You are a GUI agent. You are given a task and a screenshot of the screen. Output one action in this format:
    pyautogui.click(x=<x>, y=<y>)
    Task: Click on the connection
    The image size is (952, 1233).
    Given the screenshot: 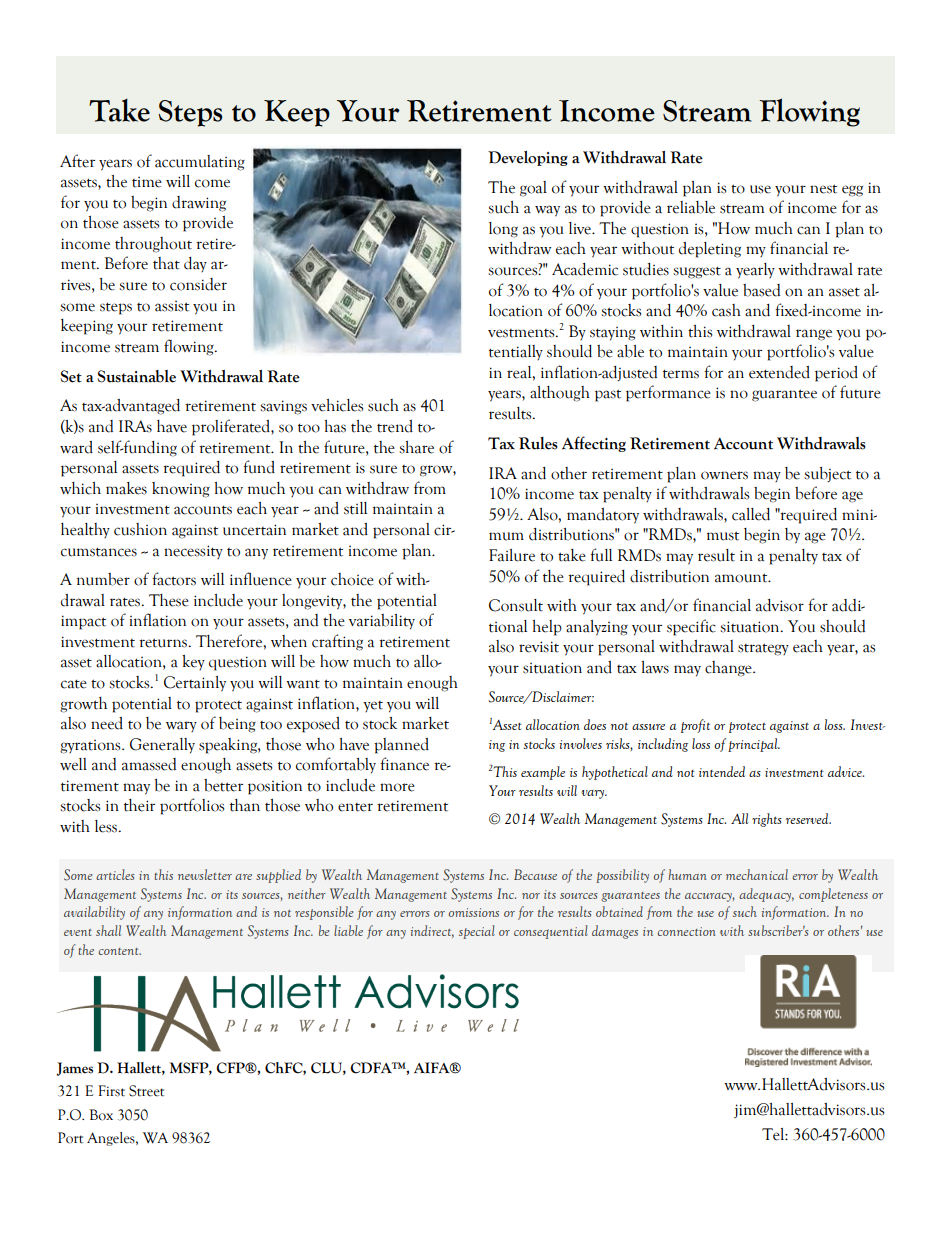 What is the action you would take?
    pyautogui.click(x=686, y=931)
